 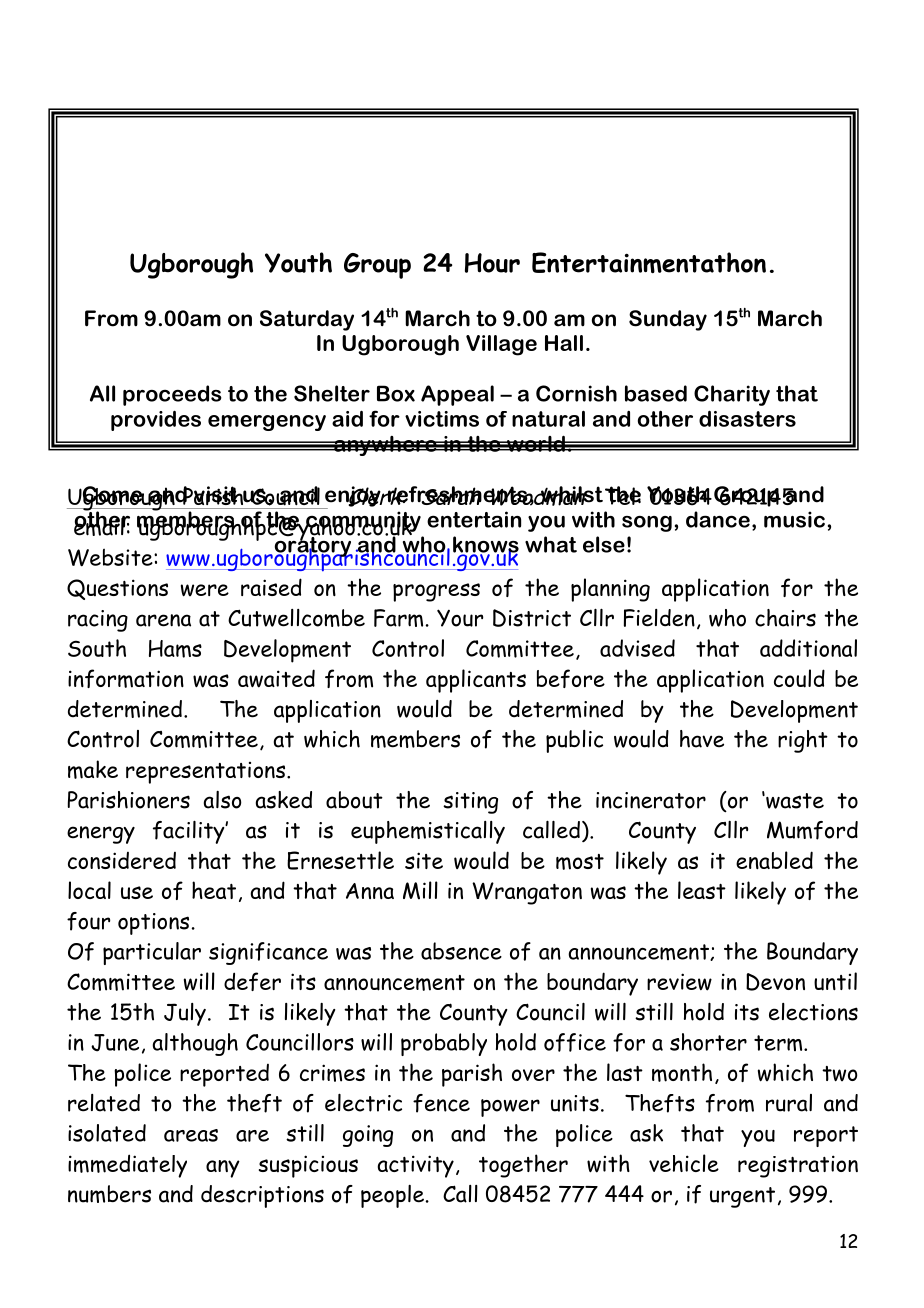 I want to click on Hour, so click(x=492, y=263).
